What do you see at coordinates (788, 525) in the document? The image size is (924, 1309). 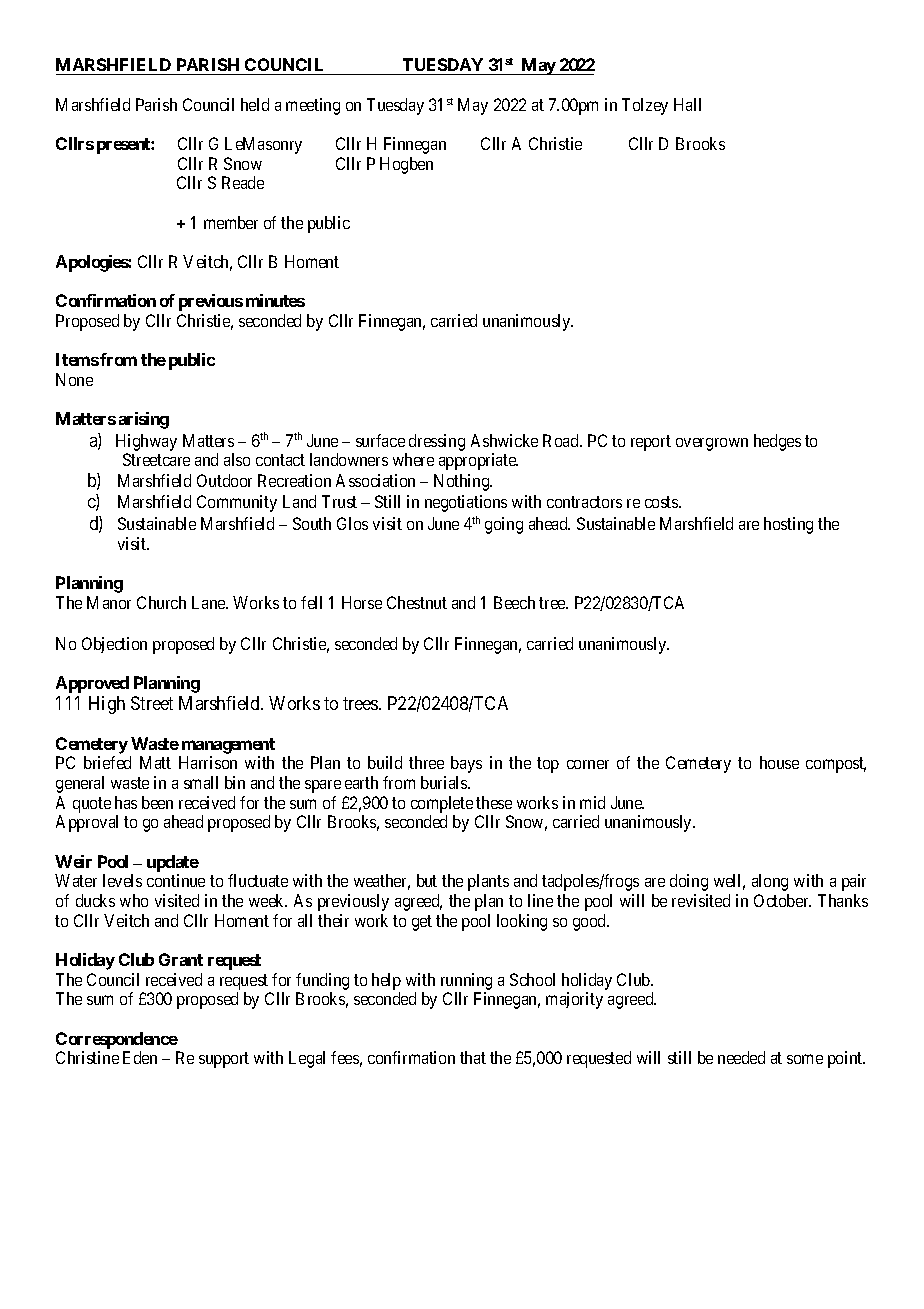 I see `hosting` at bounding box center [788, 525].
